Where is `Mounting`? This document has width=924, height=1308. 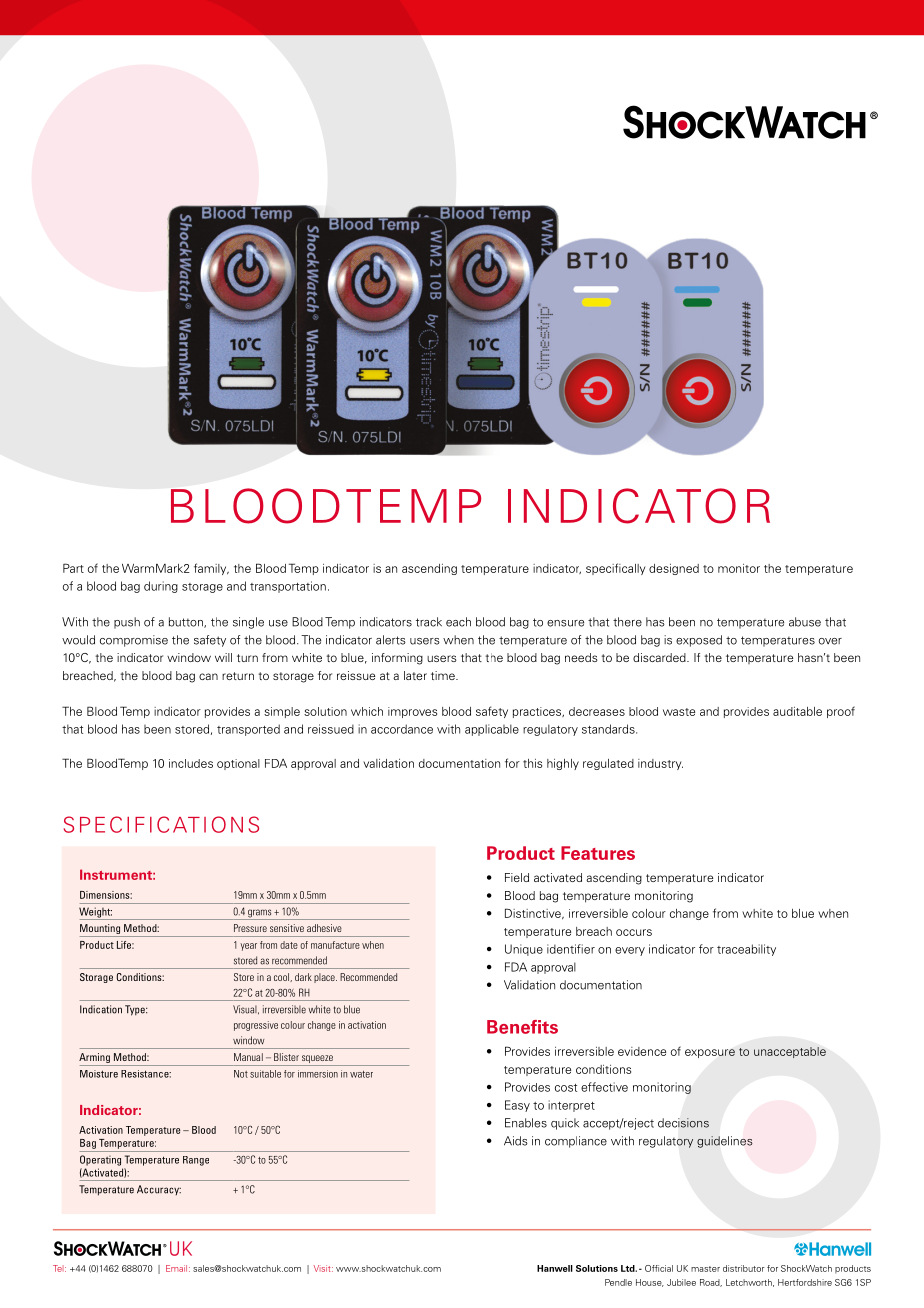 Mounting is located at coordinates (101, 930).
